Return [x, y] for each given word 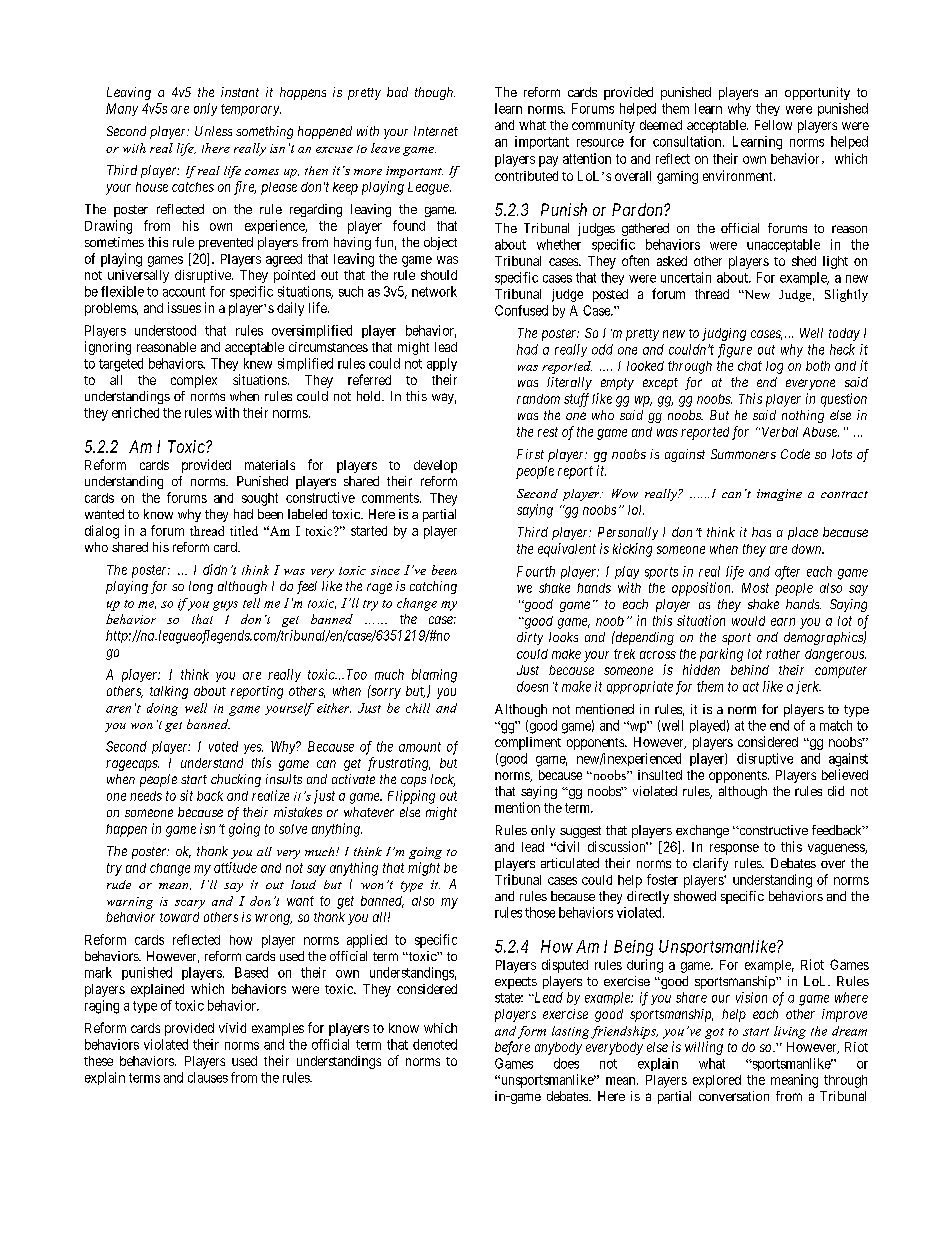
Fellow [773, 125]
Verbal [780, 432]
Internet [436, 131]
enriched [135, 412]
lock [443, 780]
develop [435, 466]
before [512, 1048]
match [836, 725]
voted [223, 746]
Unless [213, 131]
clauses [208, 1077]
